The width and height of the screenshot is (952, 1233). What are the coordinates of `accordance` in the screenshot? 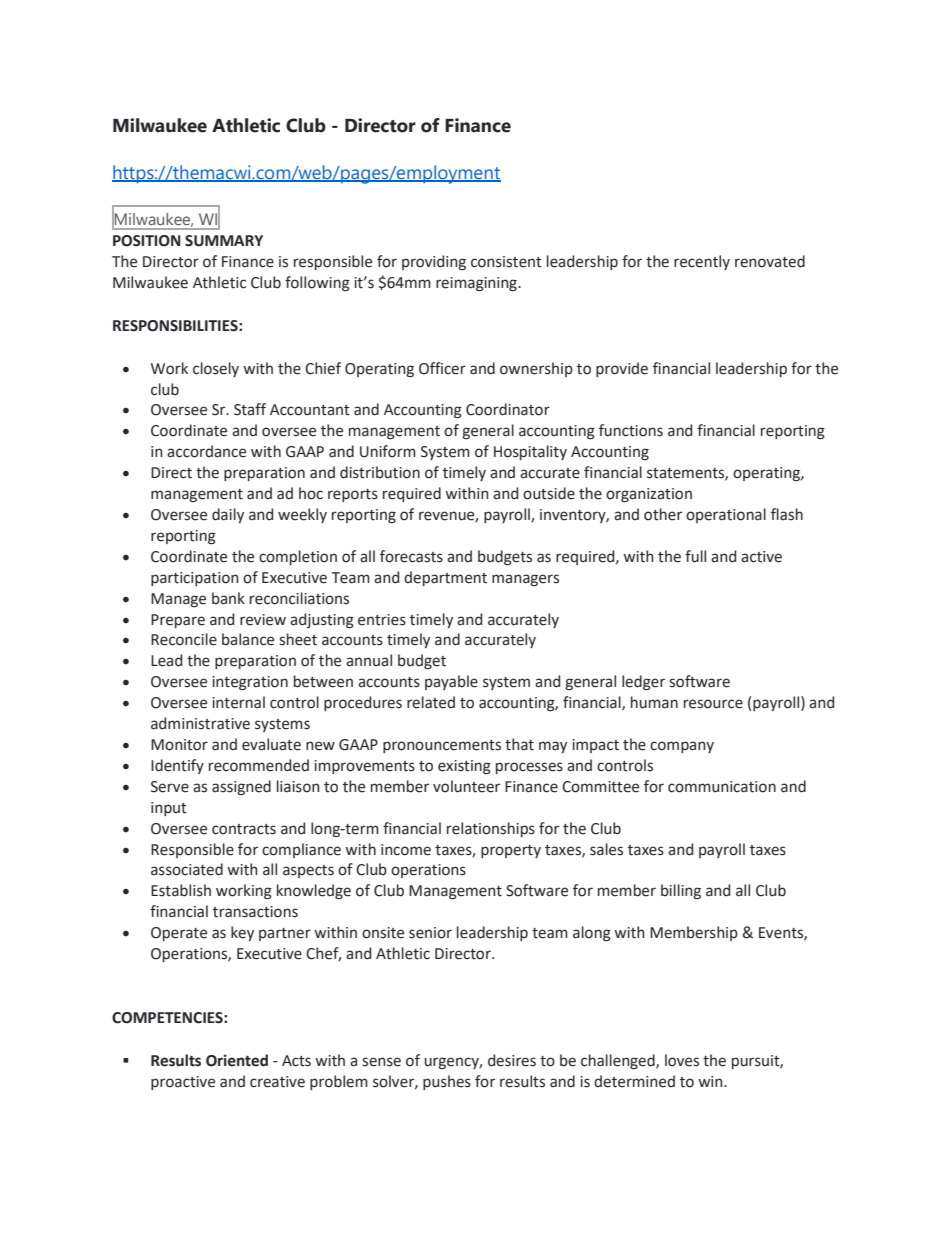 It's located at (206, 451).
